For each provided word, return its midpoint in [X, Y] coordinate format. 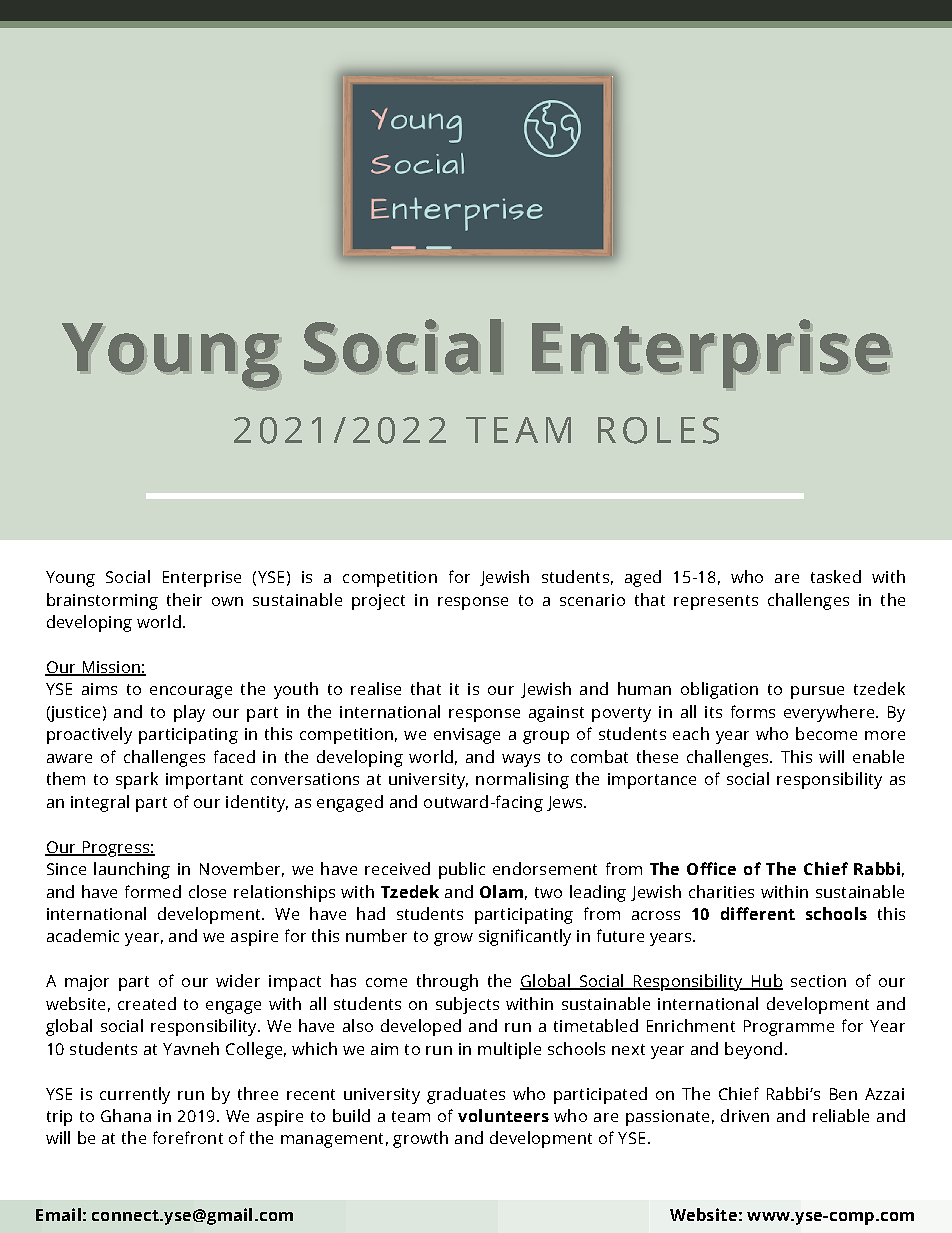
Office [711, 868]
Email [58, 1214]
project [378, 602]
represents [716, 602]
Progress [115, 849]
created [147, 1003]
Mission [111, 668]
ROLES [658, 430]
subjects [467, 1005]
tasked [836, 576]
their [184, 599]
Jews [564, 803]
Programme [789, 1028]
